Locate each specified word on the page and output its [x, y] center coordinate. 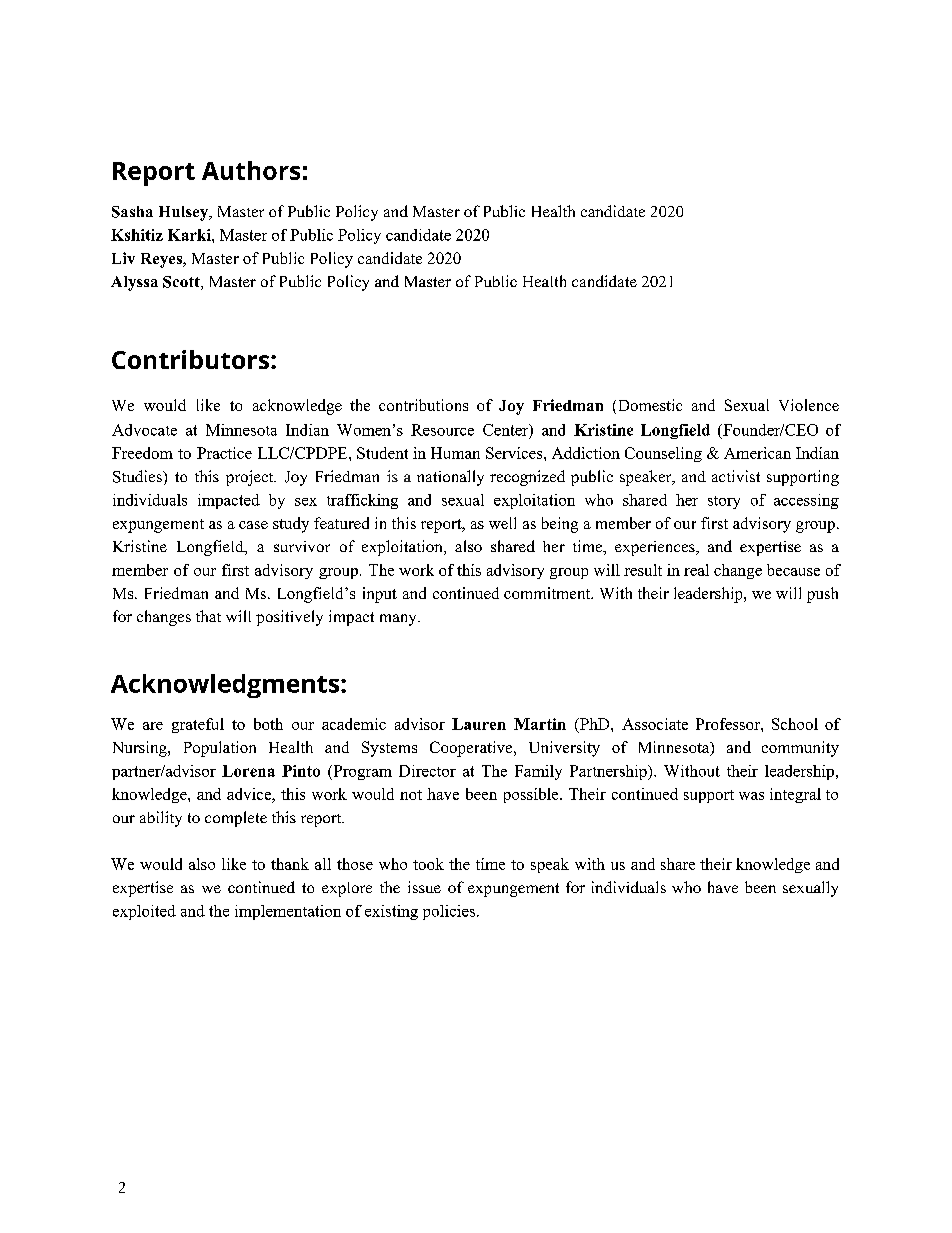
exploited [144, 912]
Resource [442, 430]
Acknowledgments [226, 686]
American [757, 453]
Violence [809, 405]
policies [450, 912]
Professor [729, 724]
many [399, 620]
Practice [224, 453]
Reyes [162, 260]
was [751, 796]
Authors [251, 170]
